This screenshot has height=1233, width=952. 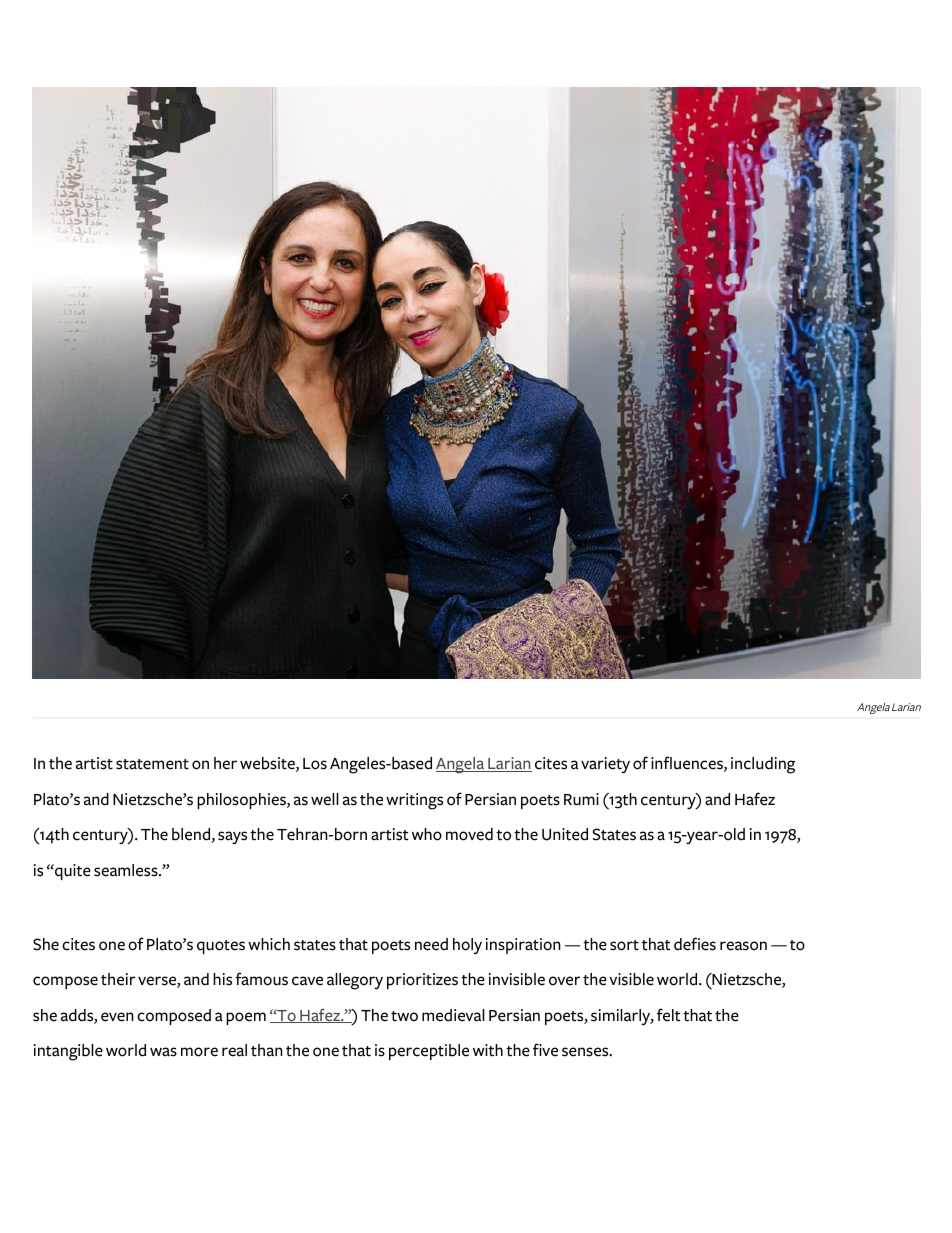 What do you see at coordinates (232, 837) in the screenshot?
I see `says` at bounding box center [232, 837].
